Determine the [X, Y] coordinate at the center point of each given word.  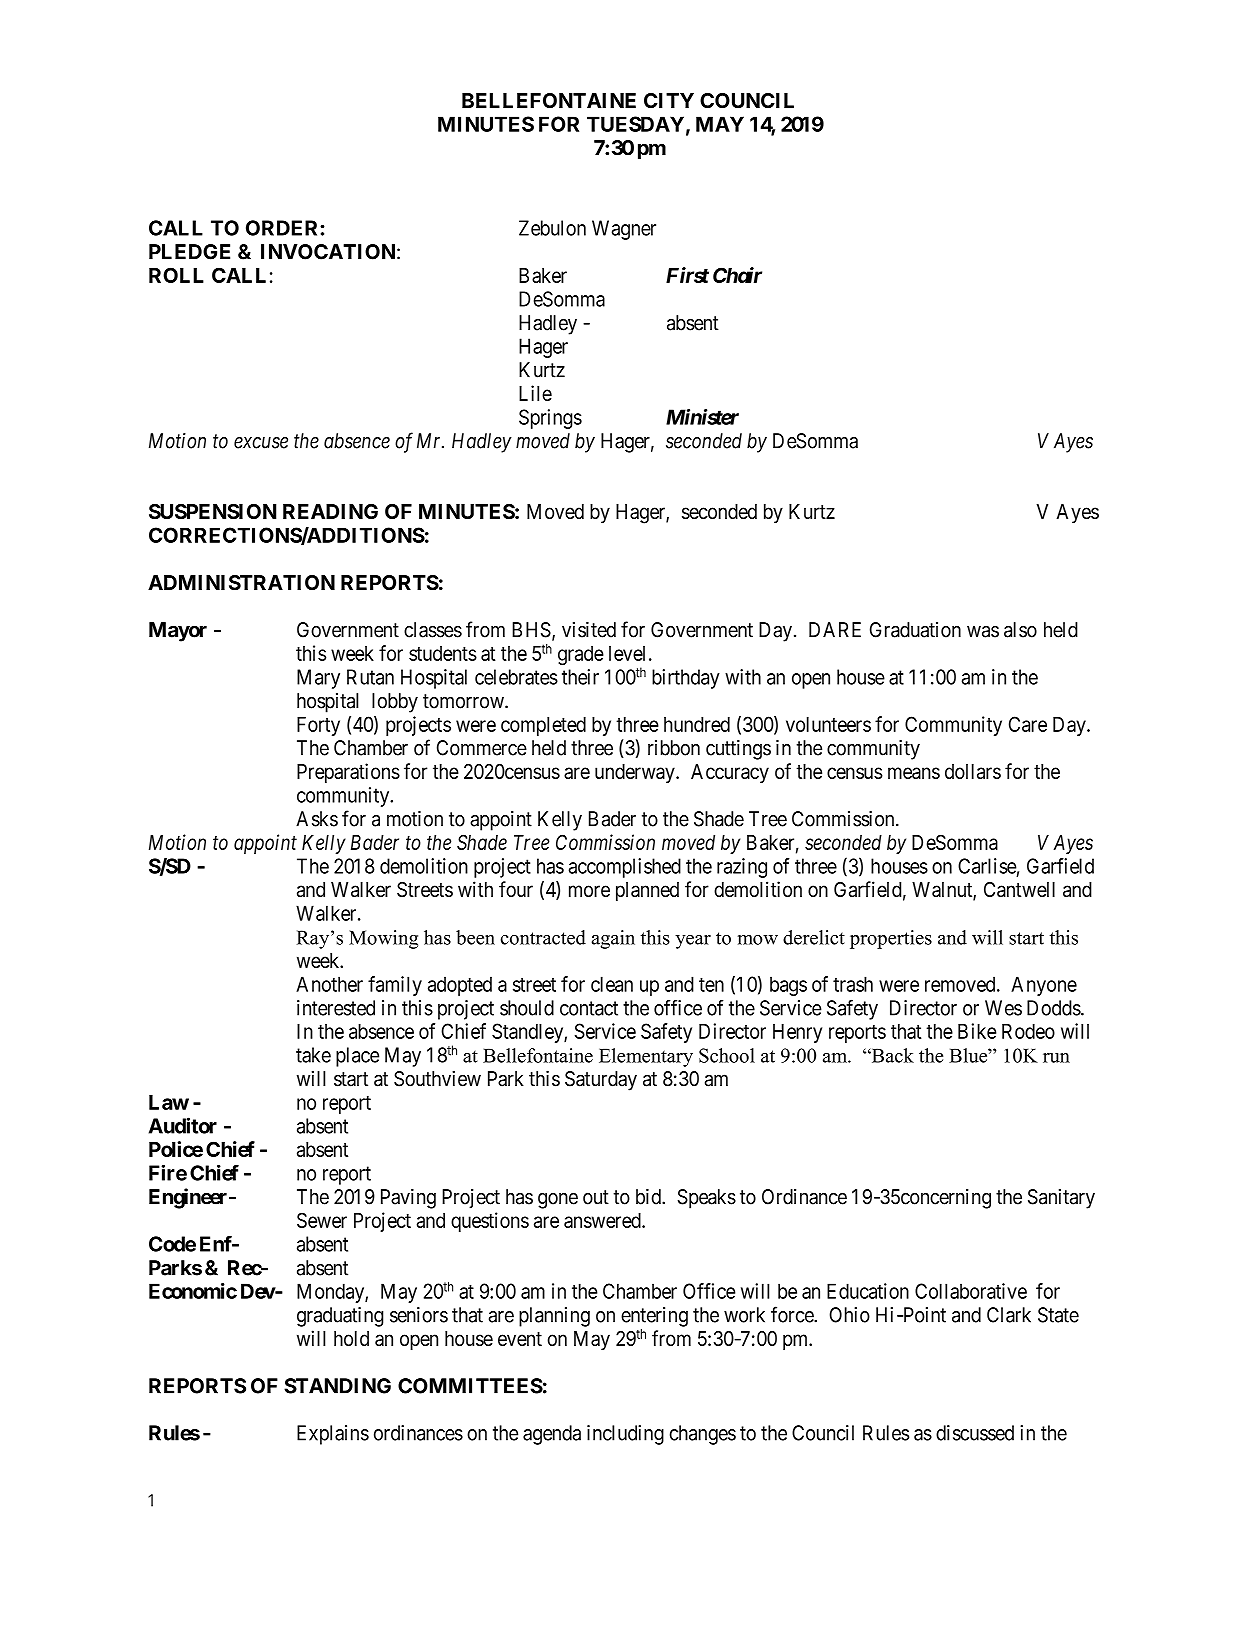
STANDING [337, 1386]
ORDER [283, 228]
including [625, 1435]
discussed [975, 1433]
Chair [737, 275]
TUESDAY [635, 124]
